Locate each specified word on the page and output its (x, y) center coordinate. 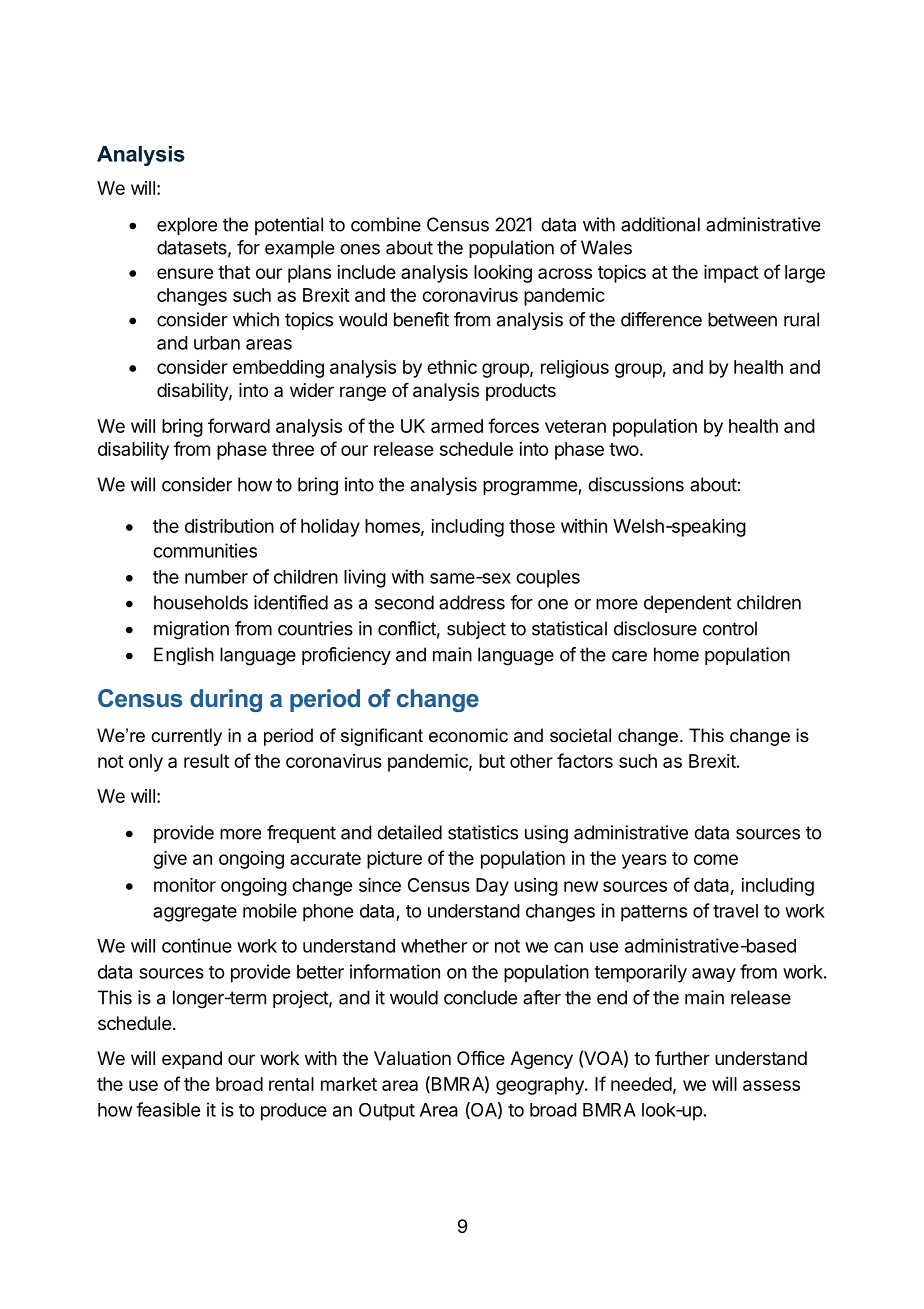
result (206, 761)
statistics (483, 832)
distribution (229, 526)
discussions (636, 484)
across (565, 273)
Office (481, 1058)
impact (731, 274)
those (532, 526)
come (716, 859)
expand (192, 1060)
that (234, 272)
